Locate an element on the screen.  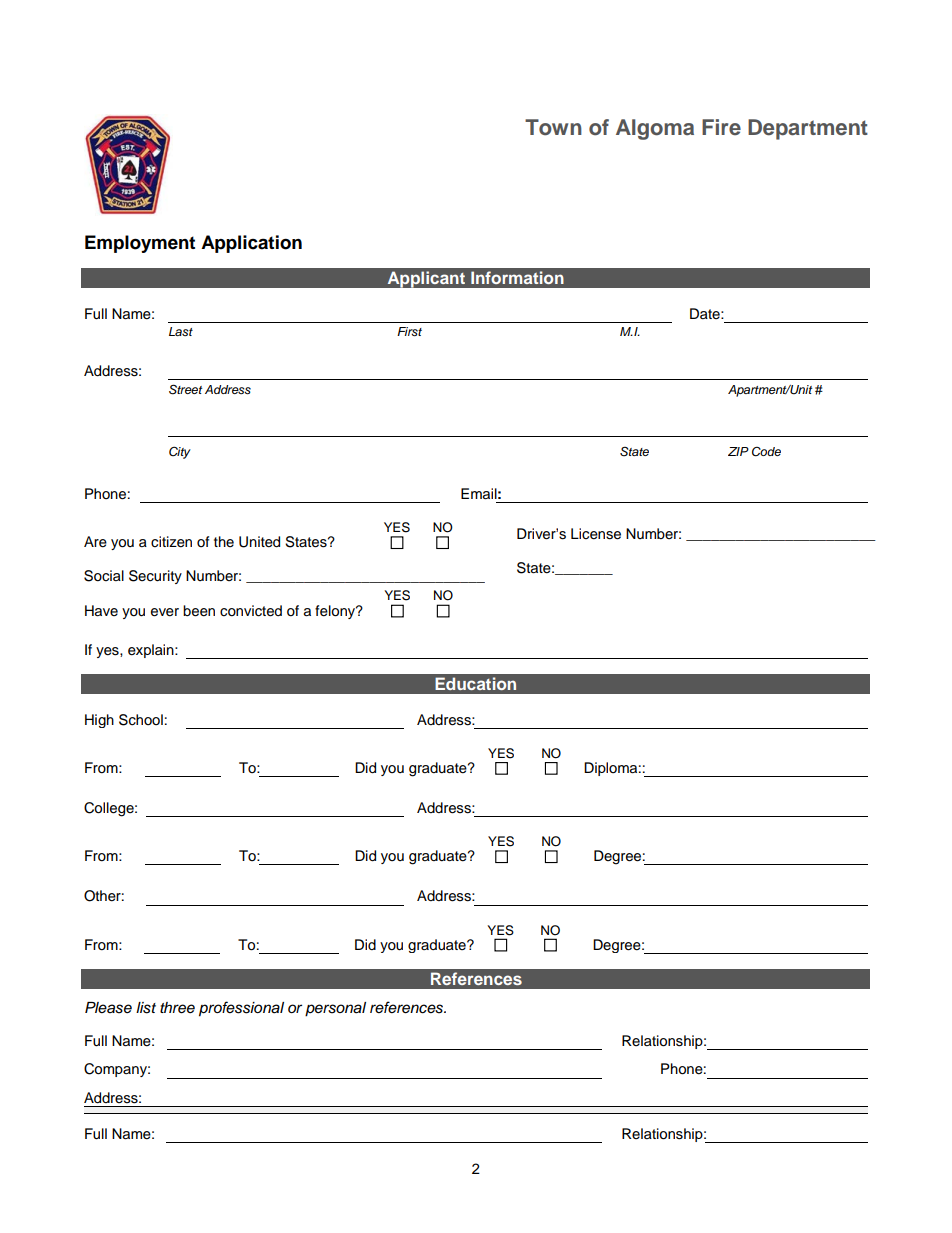
personal is located at coordinates (335, 1009).
